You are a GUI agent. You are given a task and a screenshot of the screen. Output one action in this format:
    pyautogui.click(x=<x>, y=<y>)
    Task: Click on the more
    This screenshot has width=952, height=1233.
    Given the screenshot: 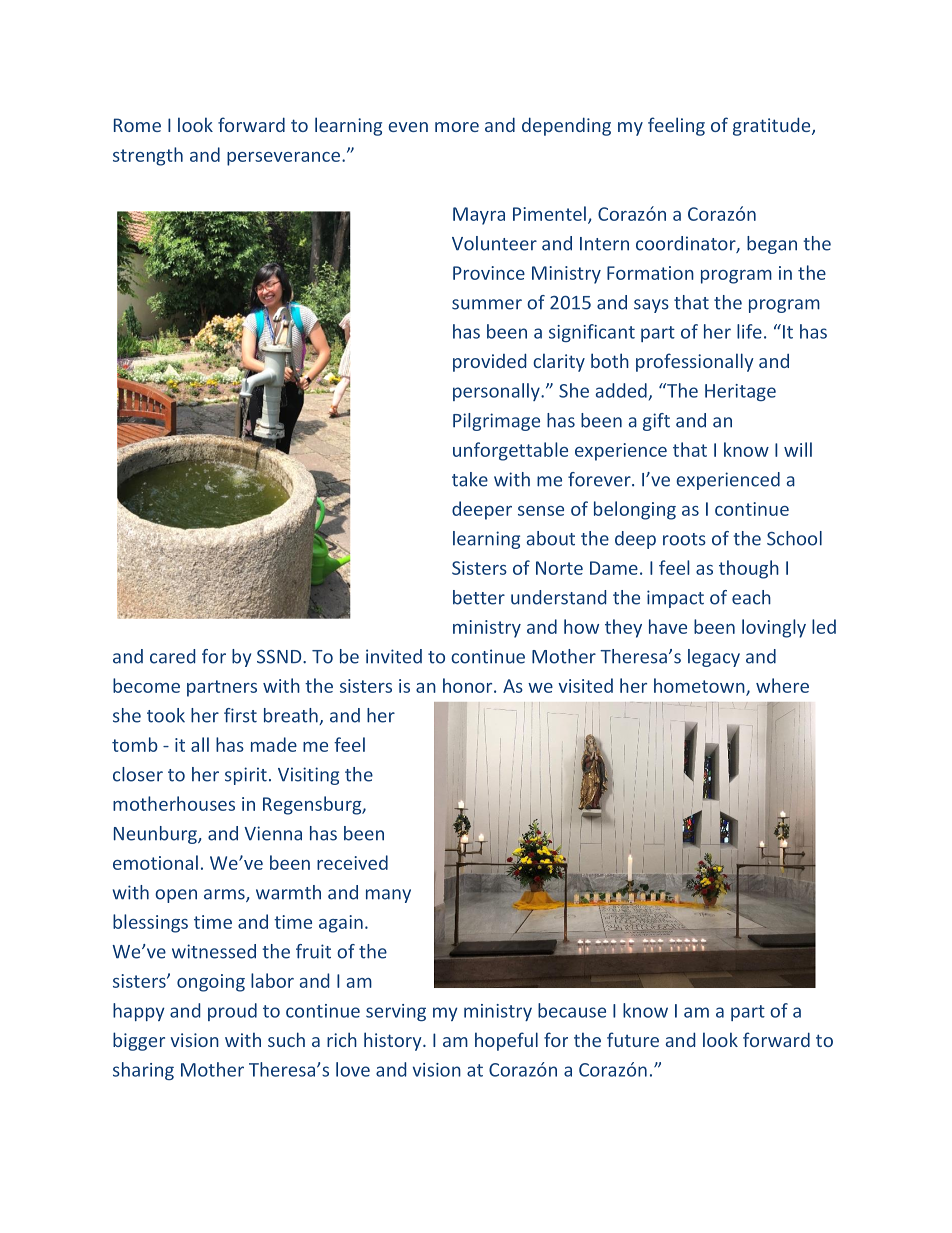 What is the action you would take?
    pyautogui.click(x=457, y=127)
